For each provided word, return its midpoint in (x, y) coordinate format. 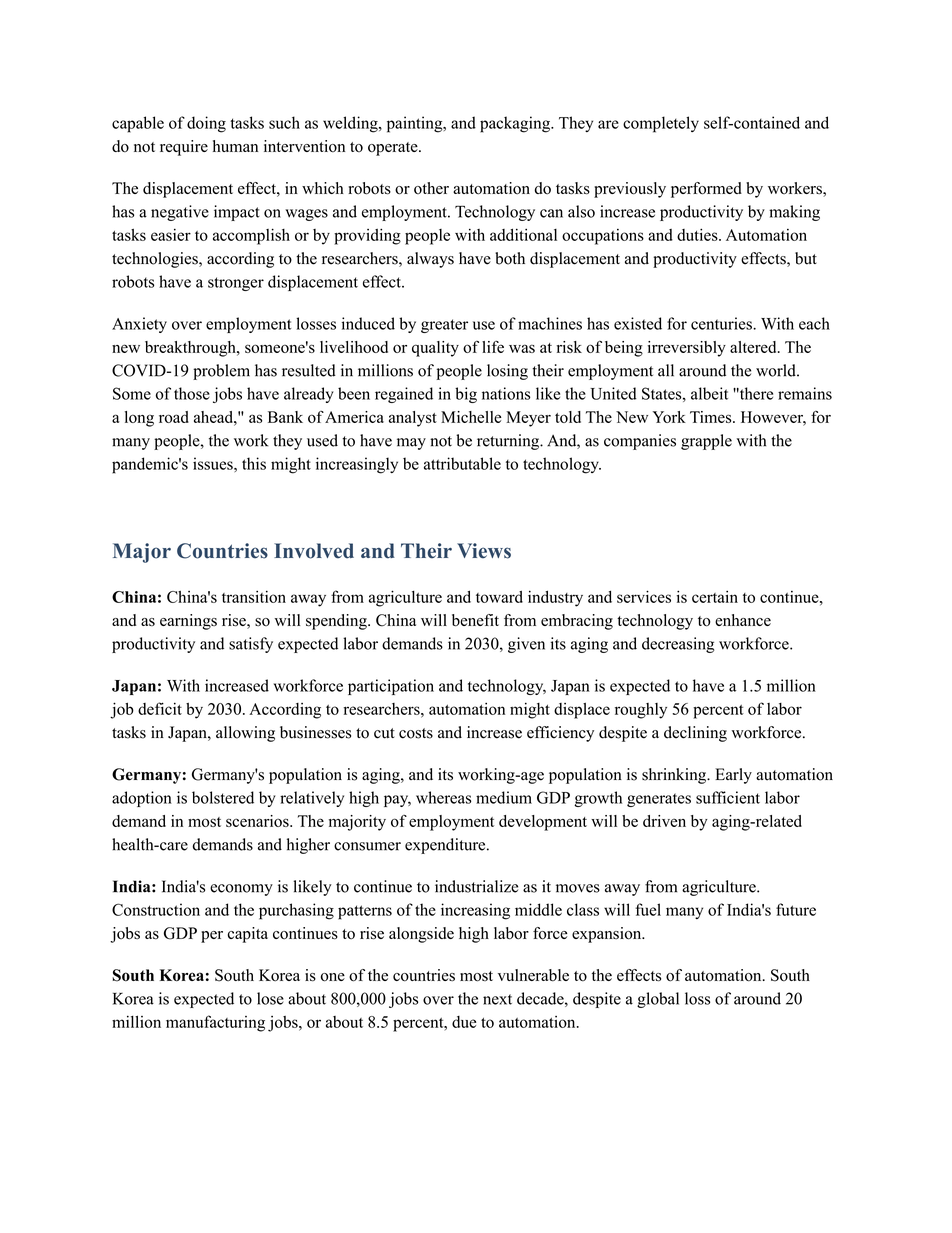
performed (706, 190)
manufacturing (215, 1023)
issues (214, 463)
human (235, 146)
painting (416, 124)
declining (695, 734)
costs (416, 733)
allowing (245, 734)
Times (712, 417)
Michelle (471, 417)
